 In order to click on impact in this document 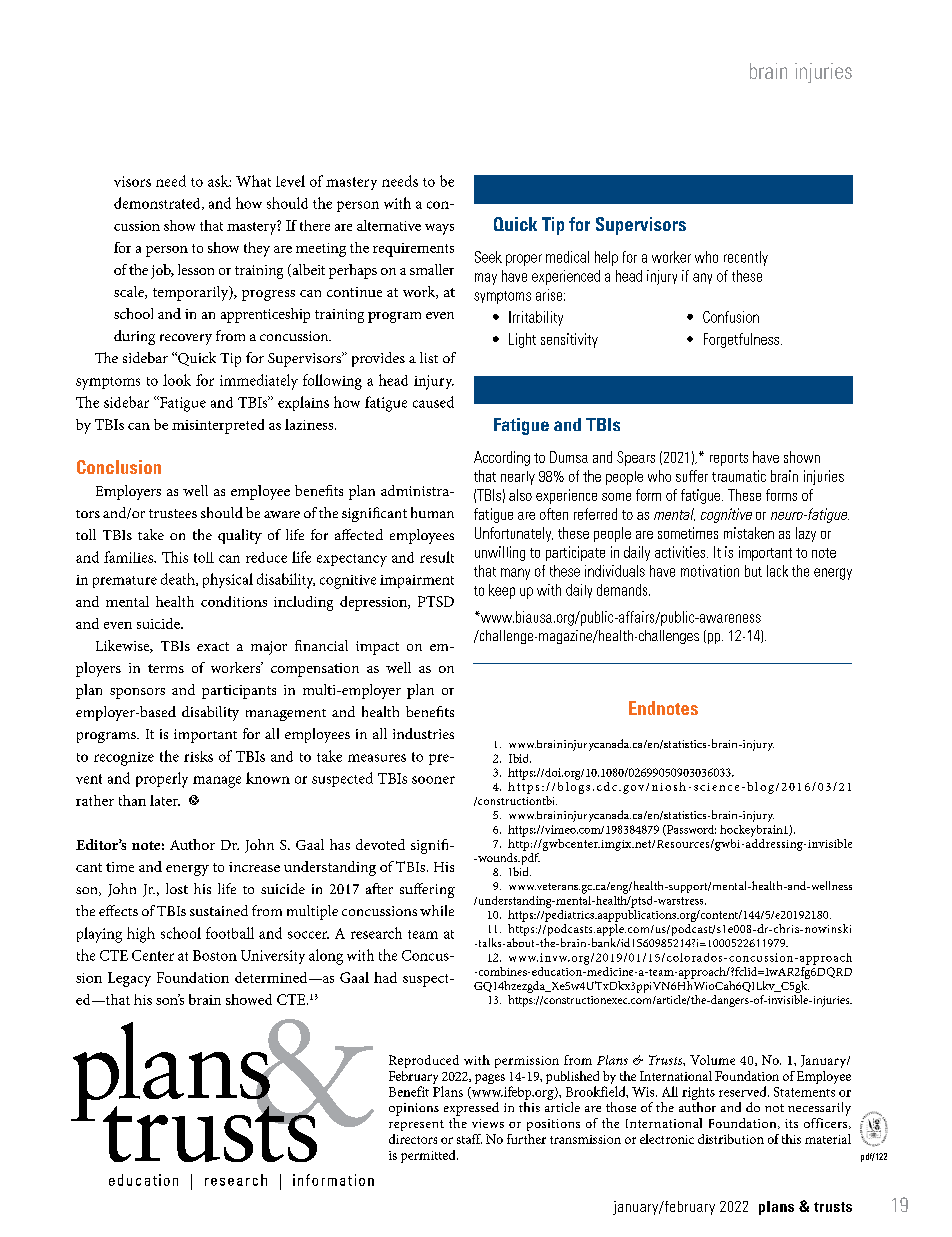, I will do `click(377, 648)`.
